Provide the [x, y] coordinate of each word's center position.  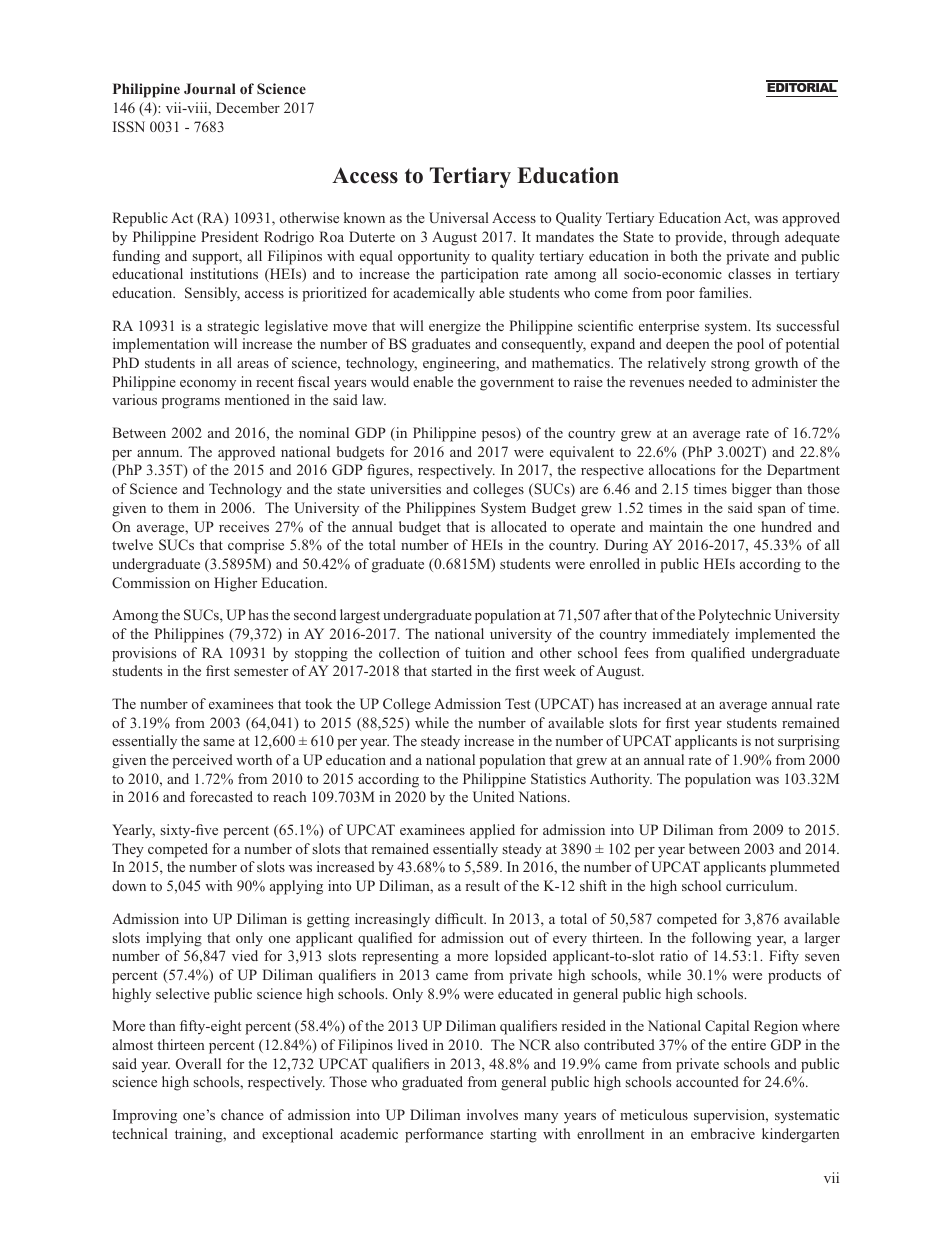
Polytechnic [735, 616]
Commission [151, 583]
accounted [707, 1081]
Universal [459, 218]
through [755, 238]
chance [242, 1114]
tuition [485, 652]
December [248, 107]
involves [492, 1114]
